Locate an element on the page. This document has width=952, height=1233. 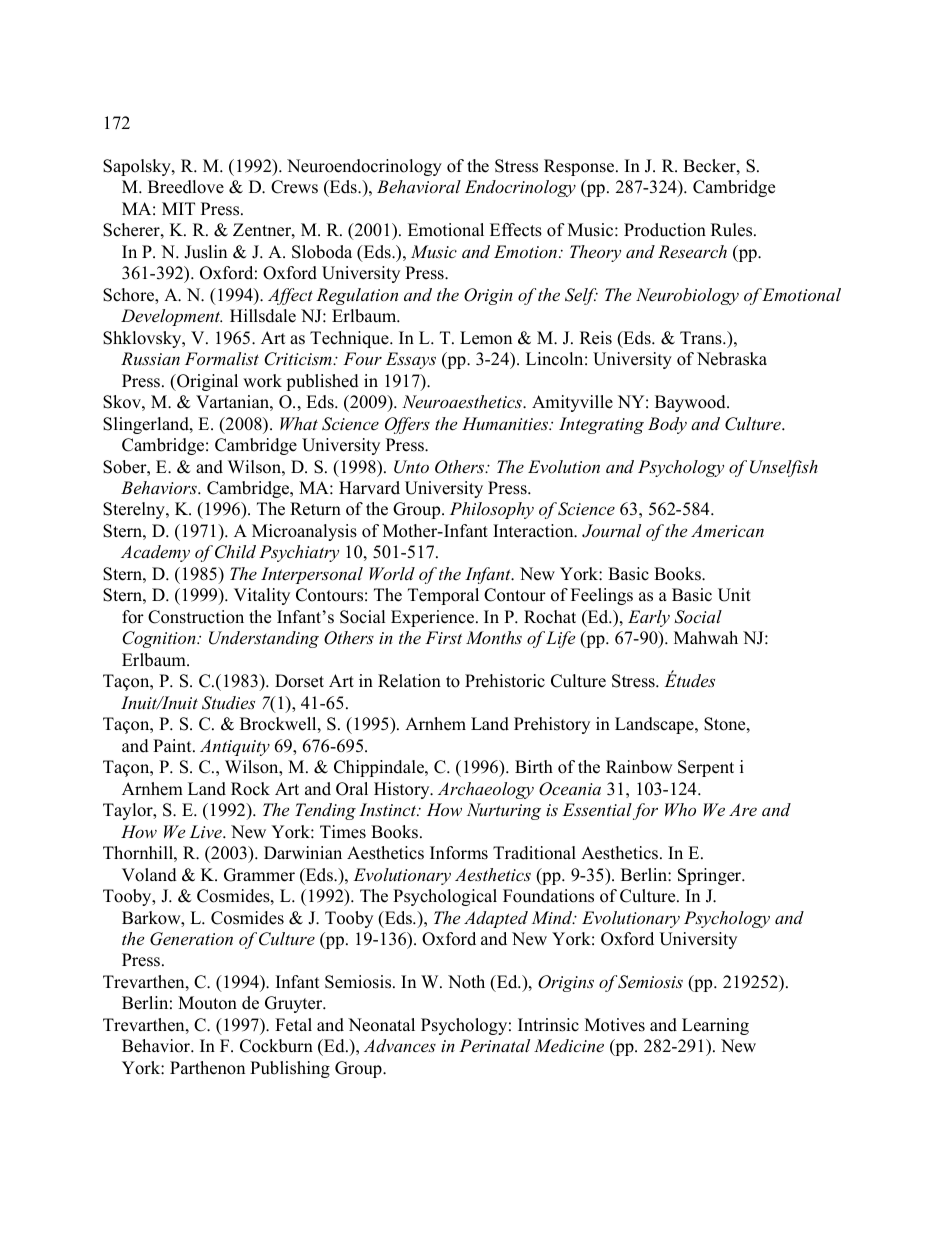
Informs is located at coordinates (459, 853).
